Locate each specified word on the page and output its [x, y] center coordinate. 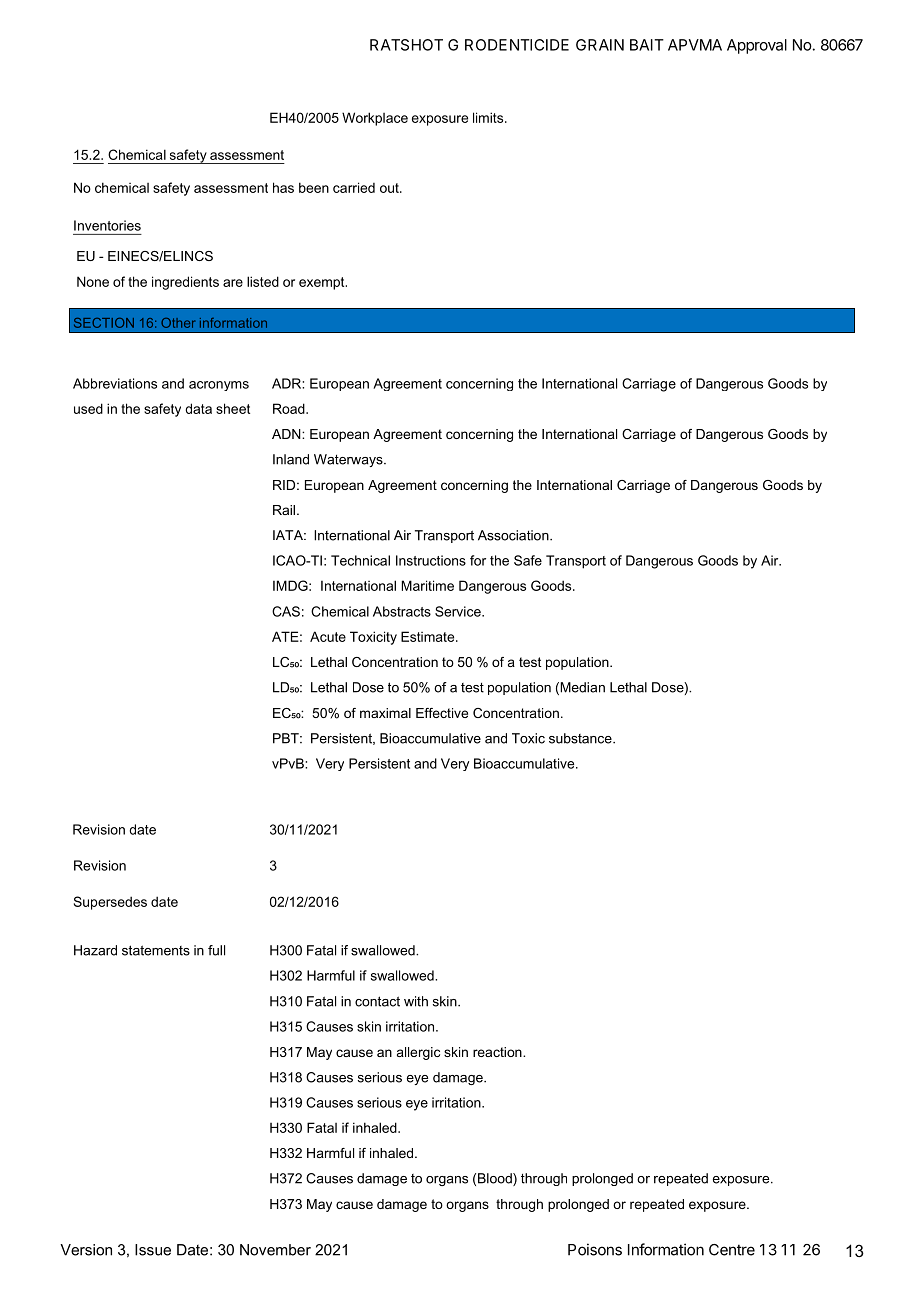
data [198, 408]
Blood [496, 1179]
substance [581, 738]
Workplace [375, 119]
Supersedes [110, 903]
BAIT [647, 45]
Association [514, 535]
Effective [442, 713]
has [283, 187]
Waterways [349, 460]
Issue [153, 1250]
